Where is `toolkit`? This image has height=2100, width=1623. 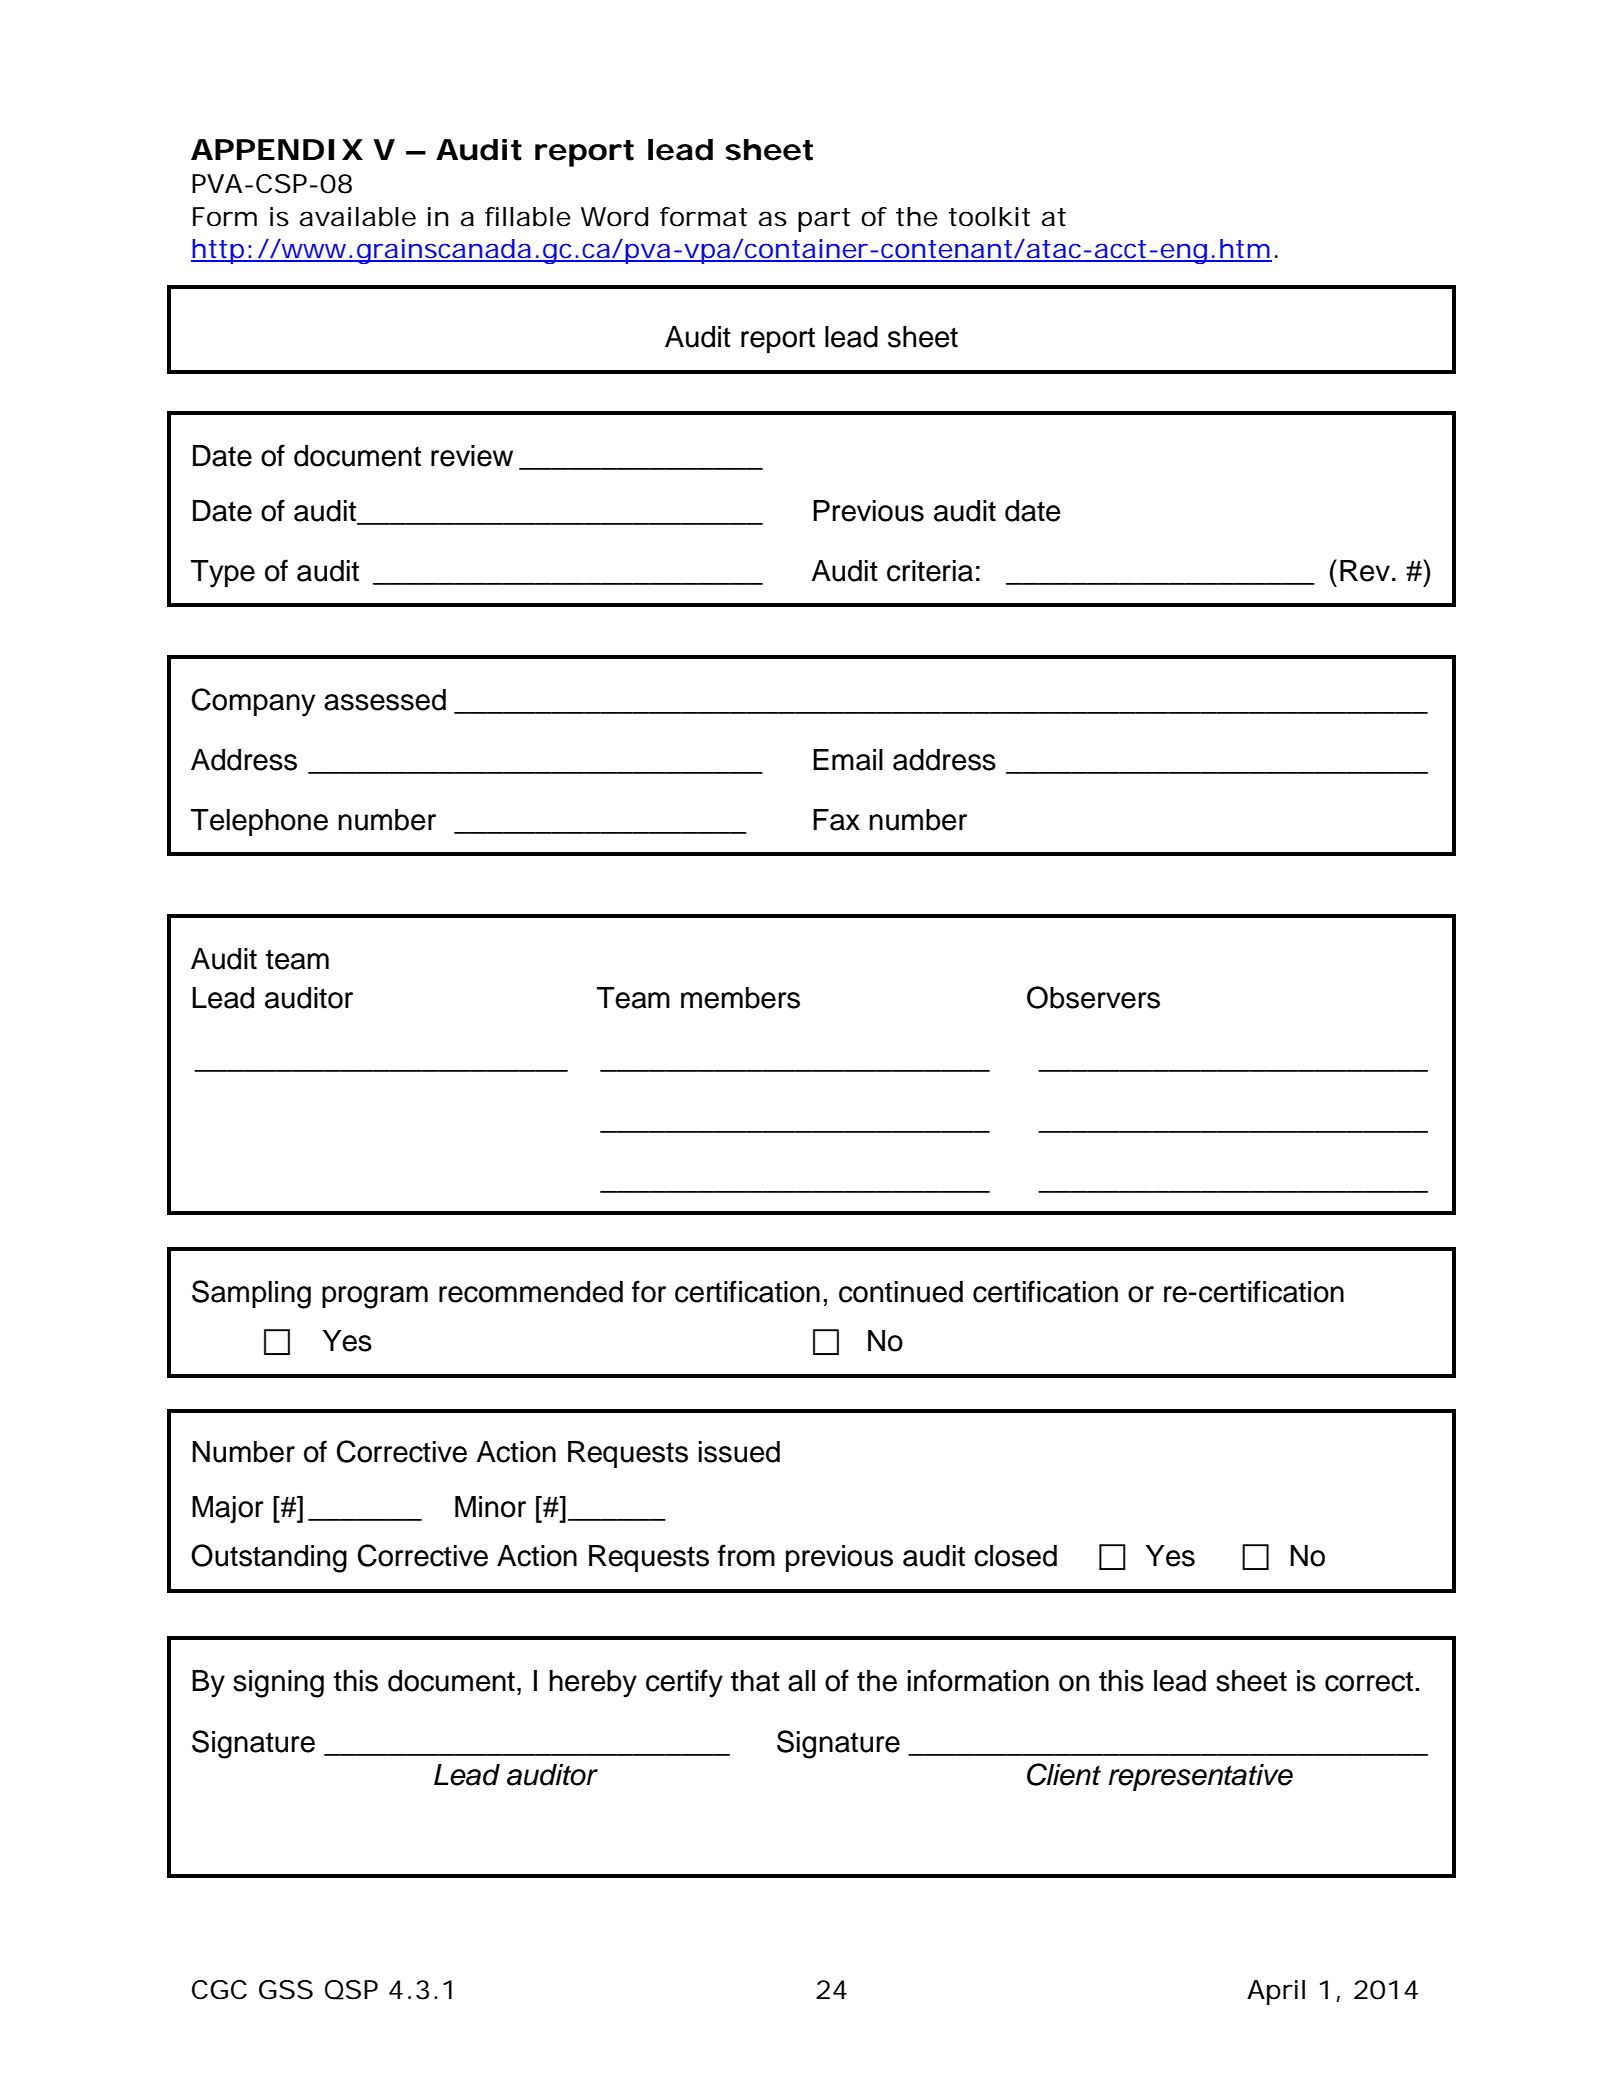
toolkit is located at coordinates (989, 217).
